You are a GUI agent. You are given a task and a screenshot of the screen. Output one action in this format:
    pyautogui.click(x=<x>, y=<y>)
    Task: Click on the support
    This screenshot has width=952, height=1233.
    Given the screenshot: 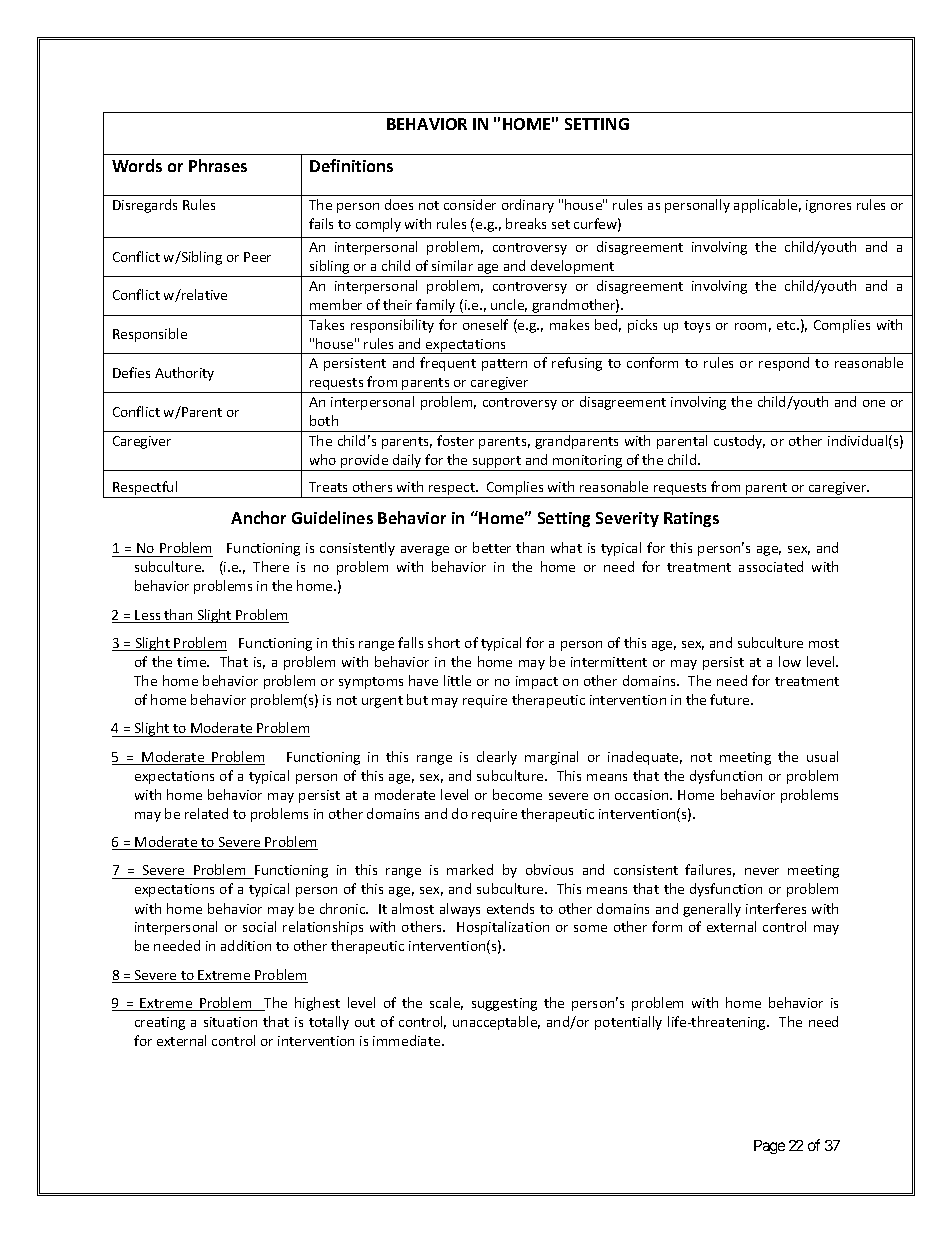 What is the action you would take?
    pyautogui.click(x=496, y=463)
